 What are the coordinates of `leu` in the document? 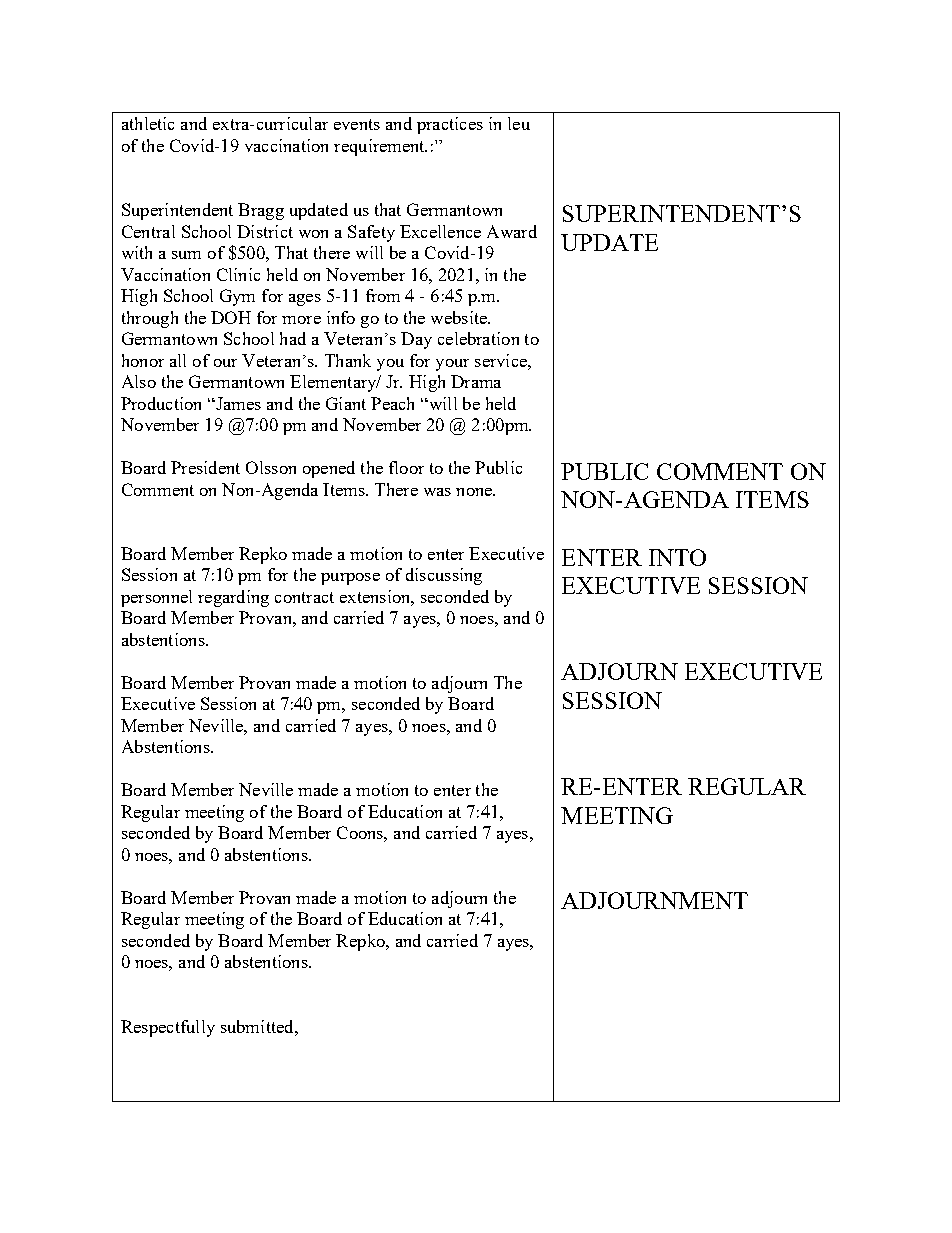 It's located at (519, 123).
